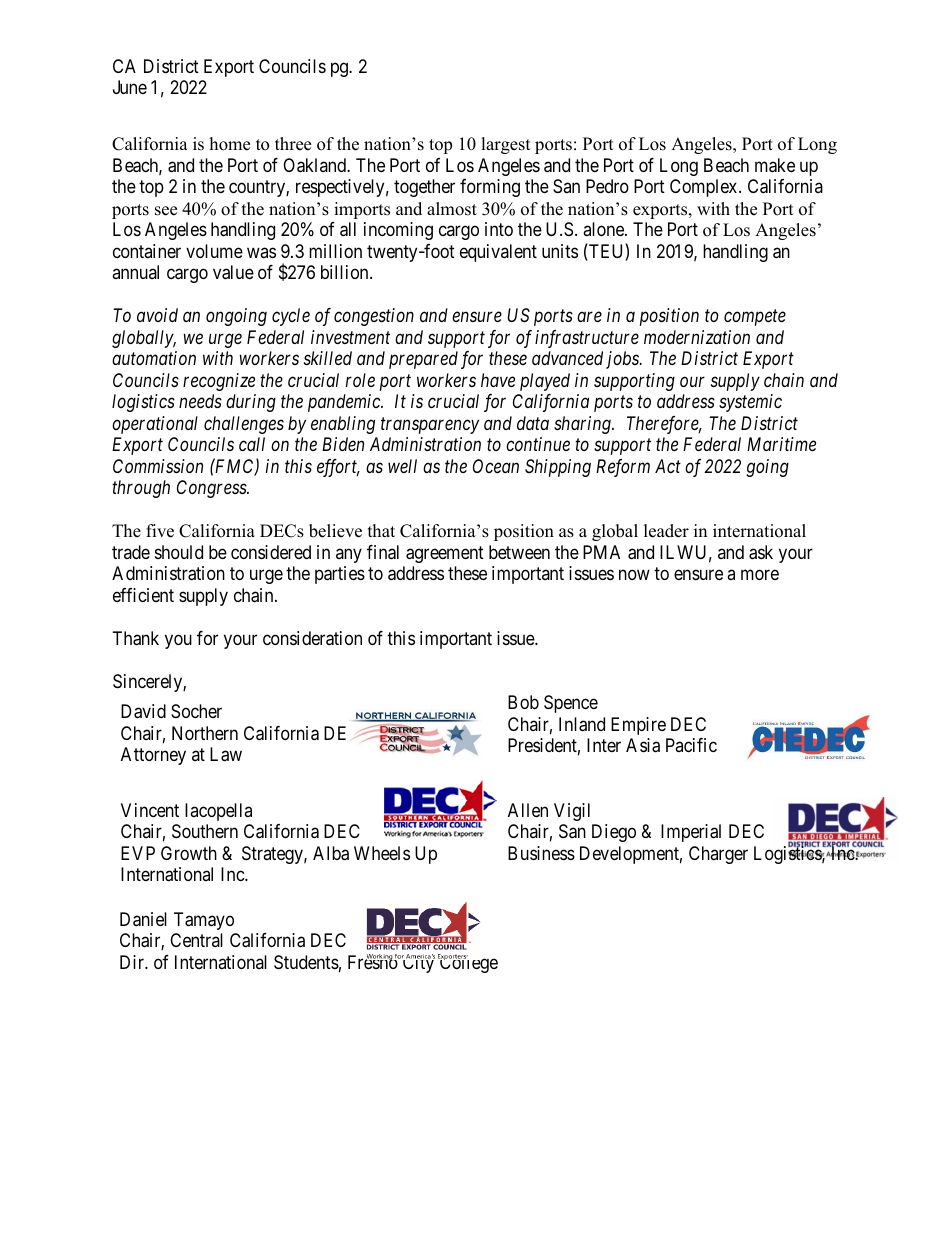 This screenshot has height=1233, width=952. What do you see at coordinates (230, 144) in the screenshot?
I see `home` at bounding box center [230, 144].
